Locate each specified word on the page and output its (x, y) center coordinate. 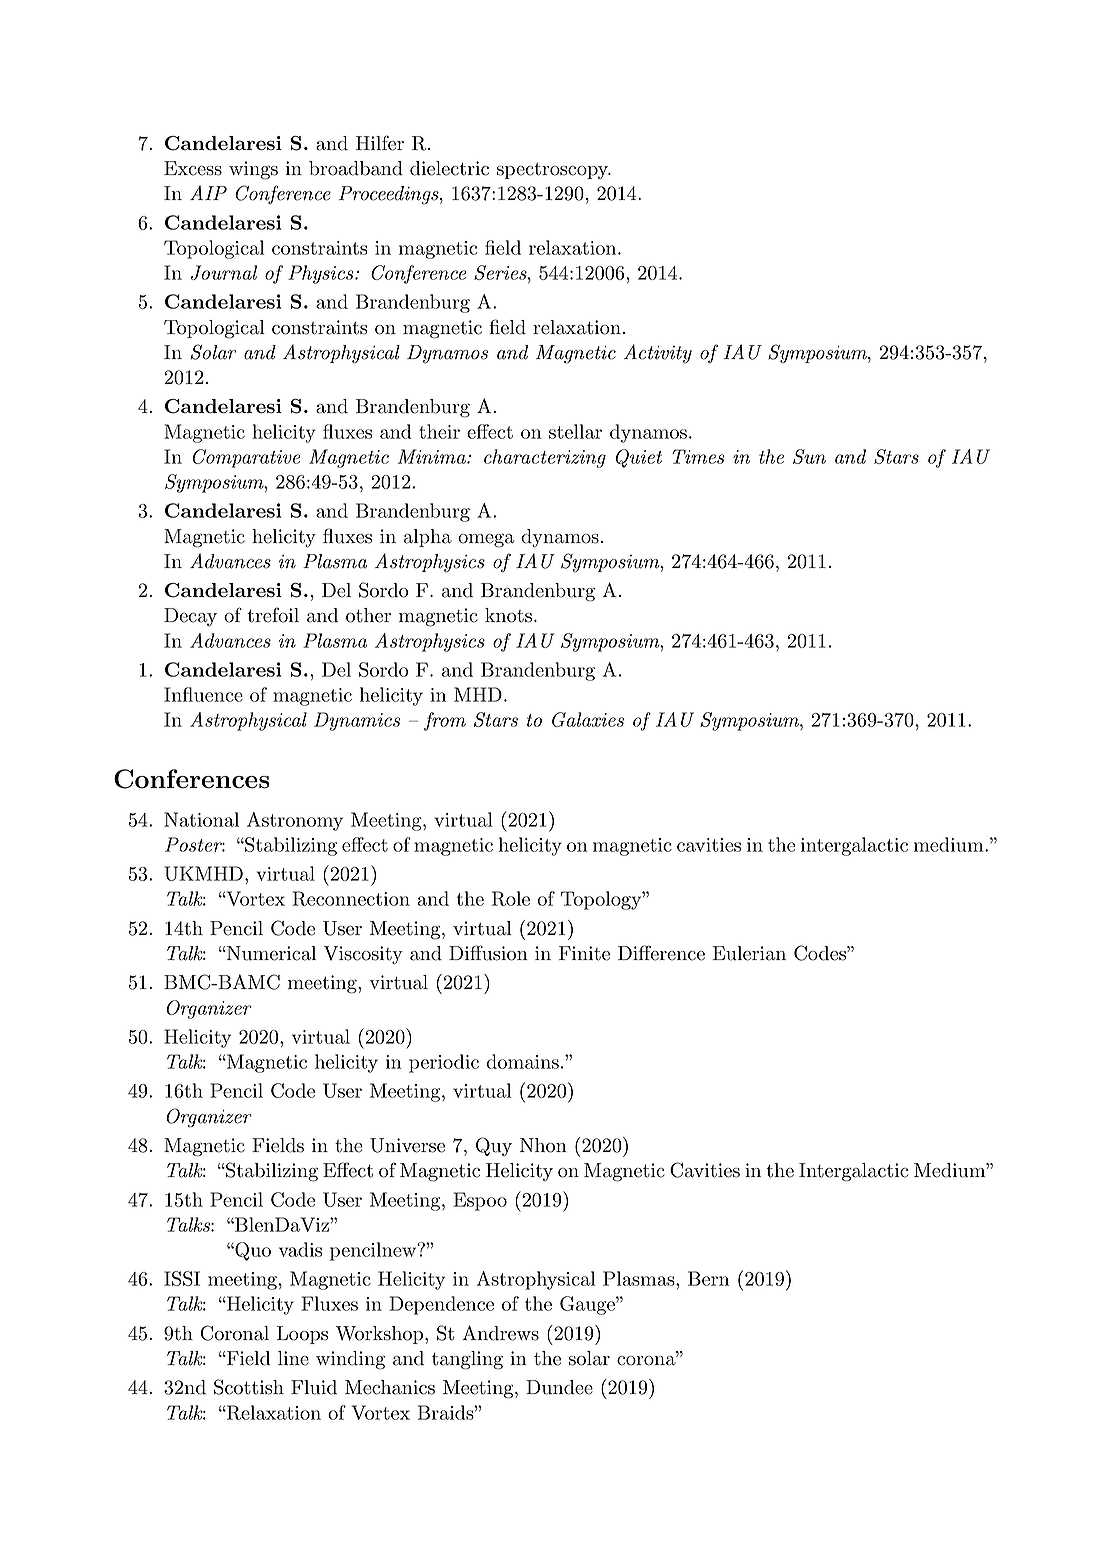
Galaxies (588, 719)
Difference (661, 953)
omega (486, 541)
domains (523, 1061)
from (445, 721)
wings (253, 170)
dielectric (449, 168)
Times (699, 456)
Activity (658, 354)
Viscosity (363, 955)
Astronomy (295, 821)
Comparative (246, 458)
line (293, 1358)
